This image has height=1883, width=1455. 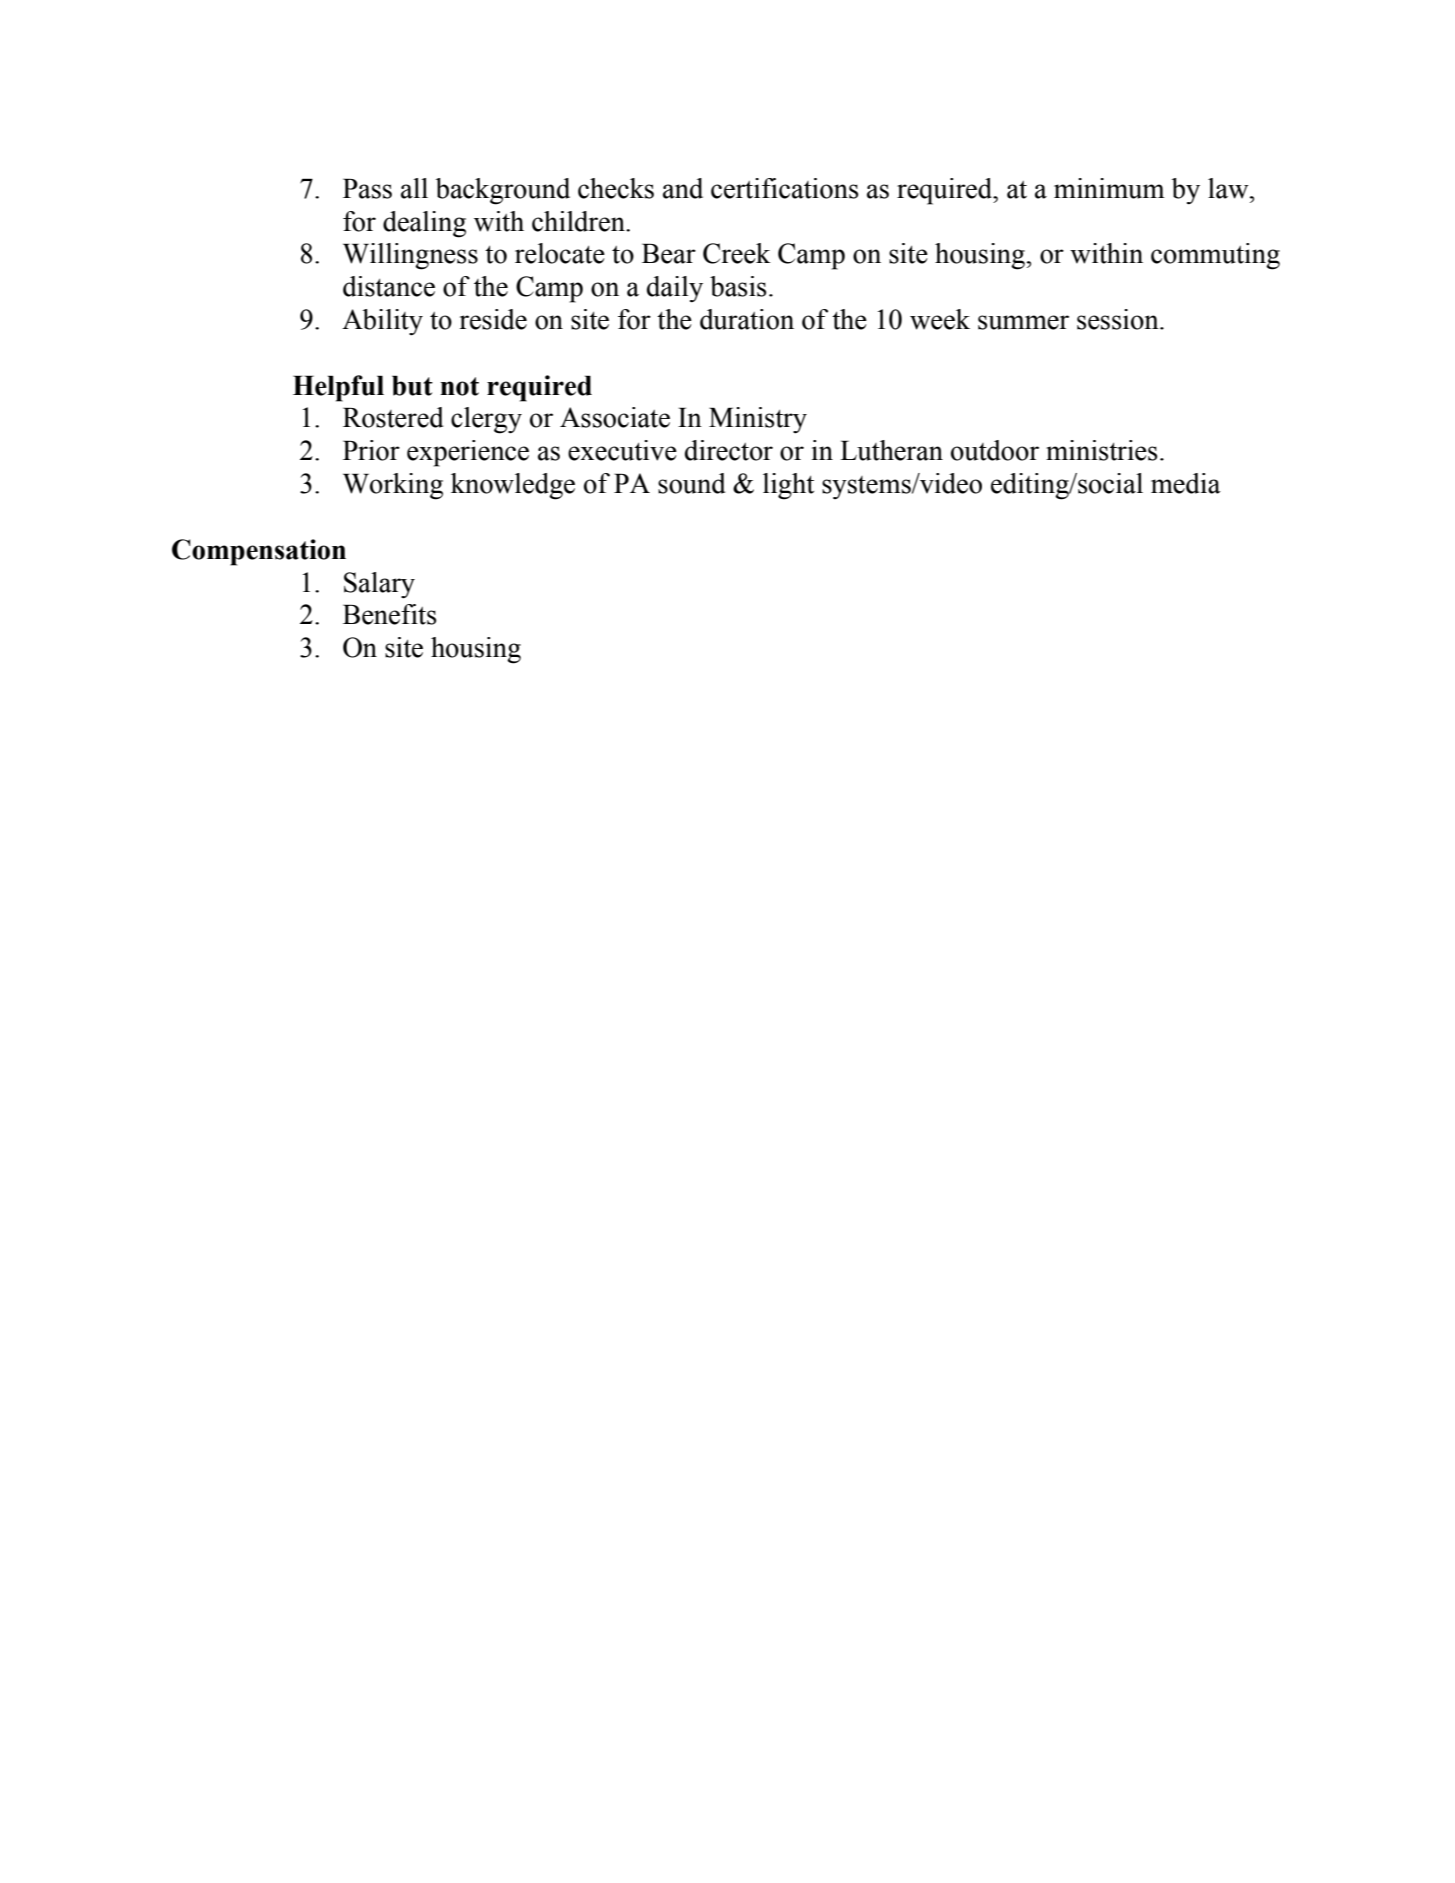 What do you see at coordinates (1109, 188) in the image?
I see `minimum` at bounding box center [1109, 188].
